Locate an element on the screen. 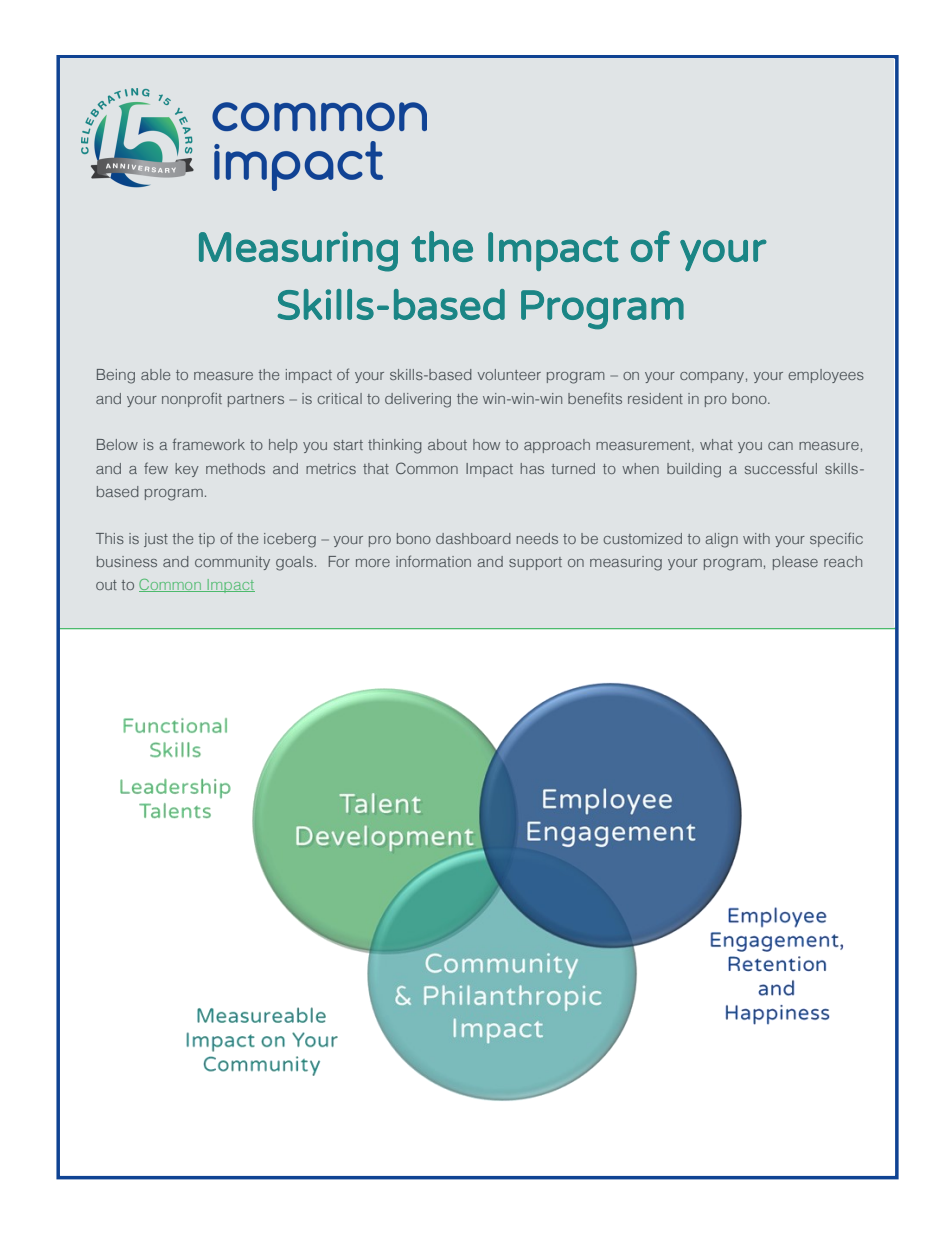  employees is located at coordinates (826, 376).
